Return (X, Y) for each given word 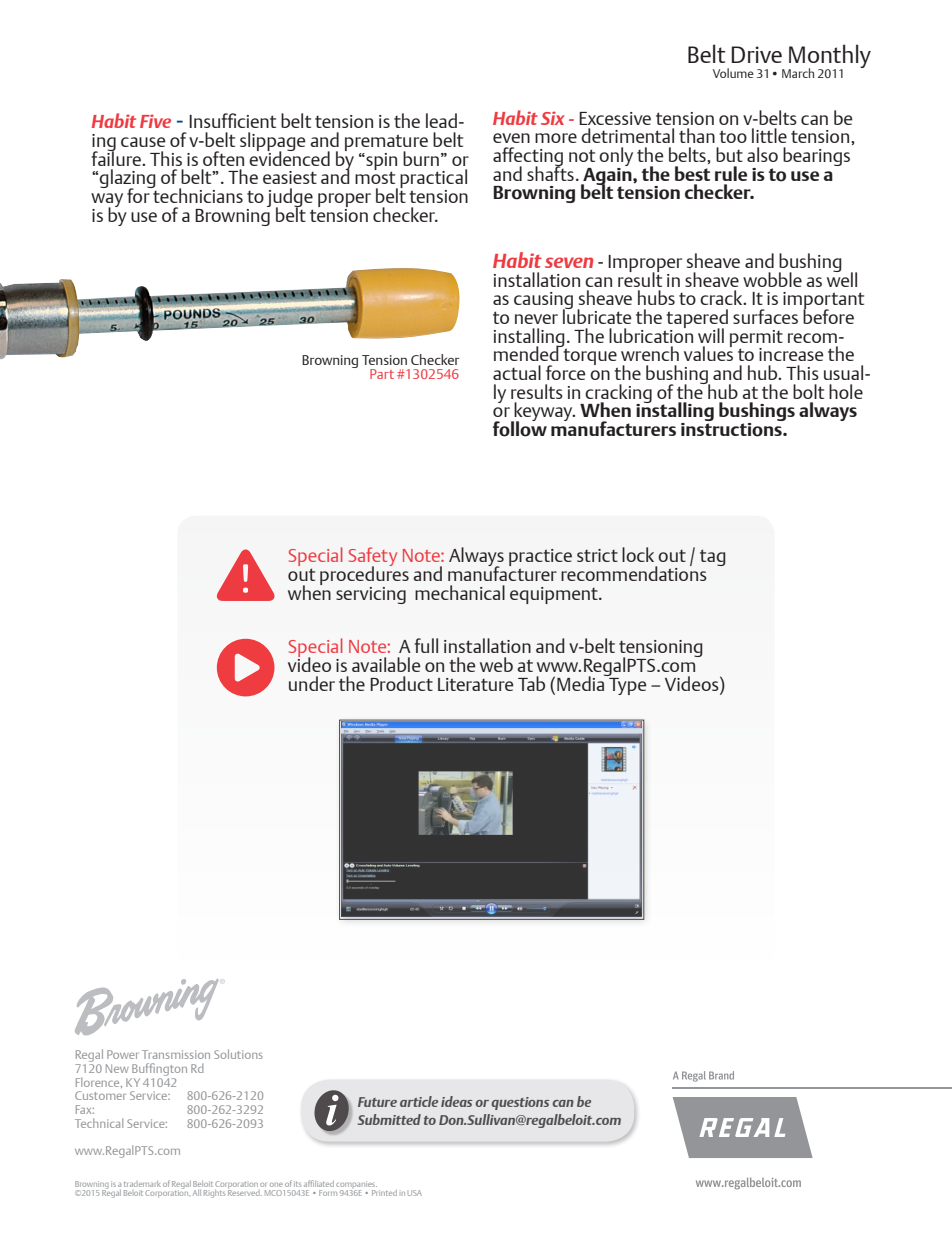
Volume (733, 73)
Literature (476, 684)
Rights (214, 1194)
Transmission (176, 1054)
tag (713, 557)
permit (756, 339)
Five (155, 121)
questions (520, 1103)
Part (382, 374)
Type (627, 685)
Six (553, 118)
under (312, 683)
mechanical (460, 592)
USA (415, 1193)
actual (517, 372)
